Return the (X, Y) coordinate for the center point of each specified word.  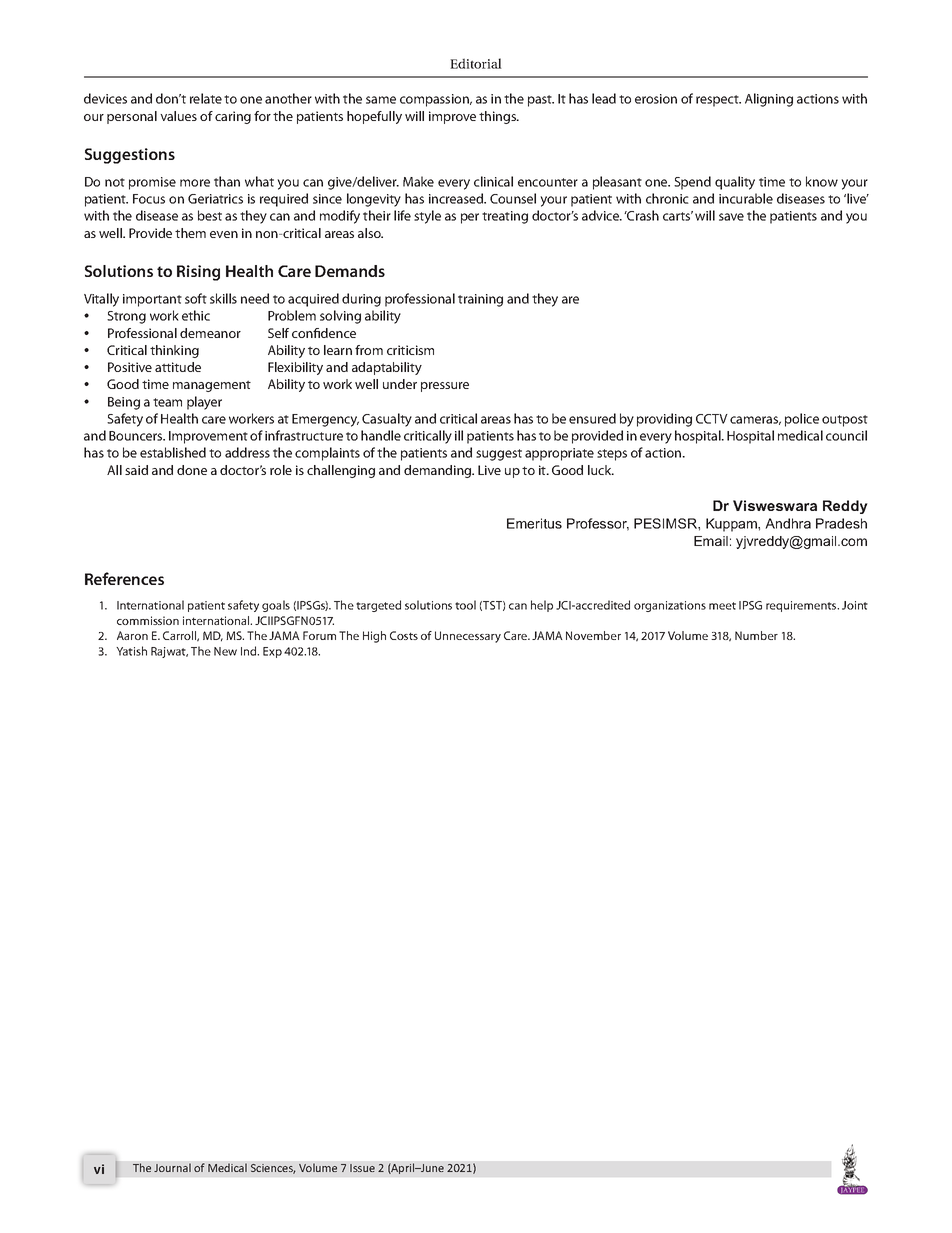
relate (206, 98)
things (498, 117)
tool (465, 605)
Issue (362, 1168)
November (593, 635)
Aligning (769, 100)
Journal (172, 1167)
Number (756, 635)
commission (148, 620)
